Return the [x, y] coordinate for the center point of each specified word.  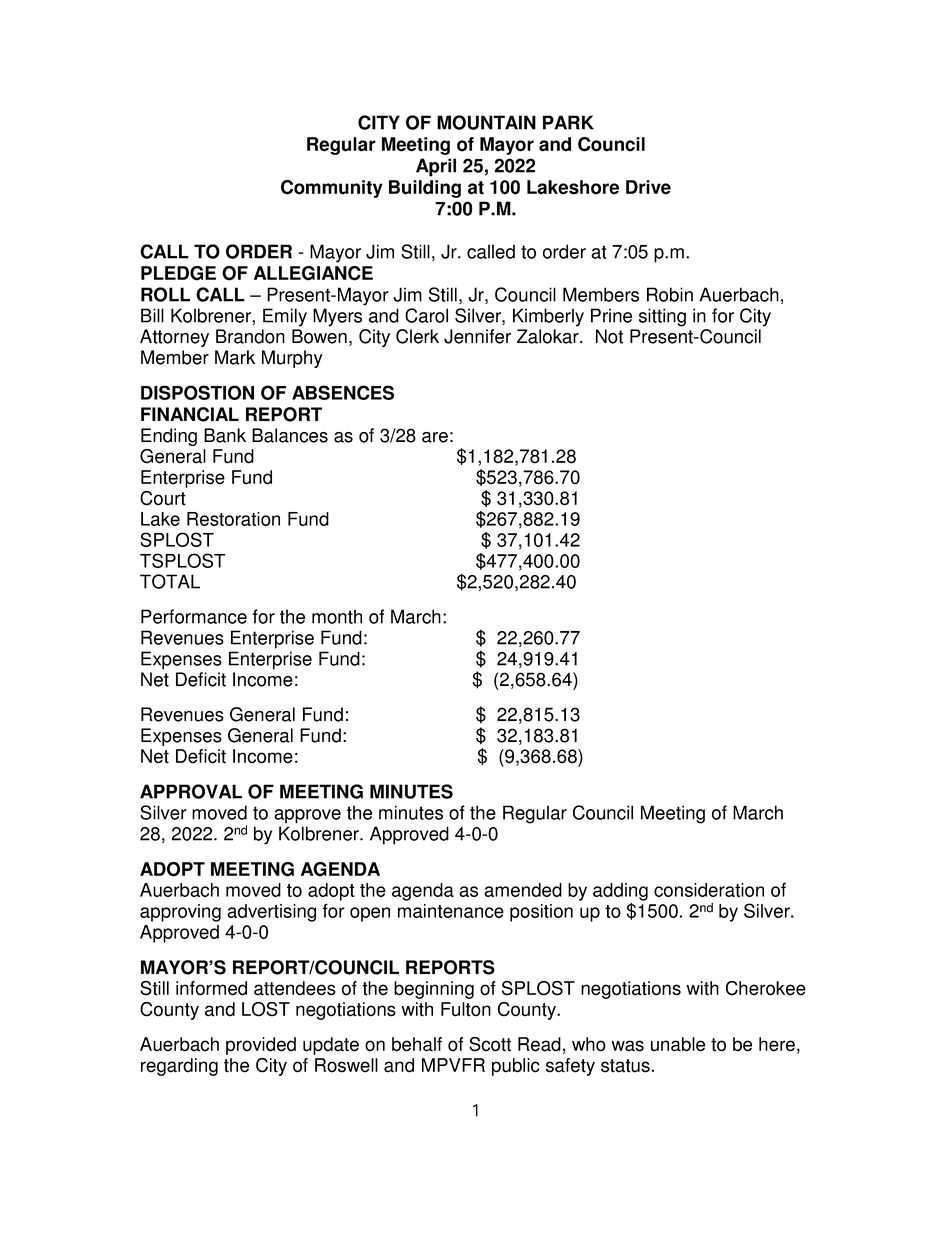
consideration [709, 890]
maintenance [451, 911]
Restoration [233, 519]
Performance [194, 616]
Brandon [250, 336]
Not [609, 336]
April [436, 167]
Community [332, 189]
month [337, 616]
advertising [271, 913]
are [435, 437]
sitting [662, 317]
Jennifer [477, 336]
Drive [648, 187]
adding [620, 892]
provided [261, 1046]
